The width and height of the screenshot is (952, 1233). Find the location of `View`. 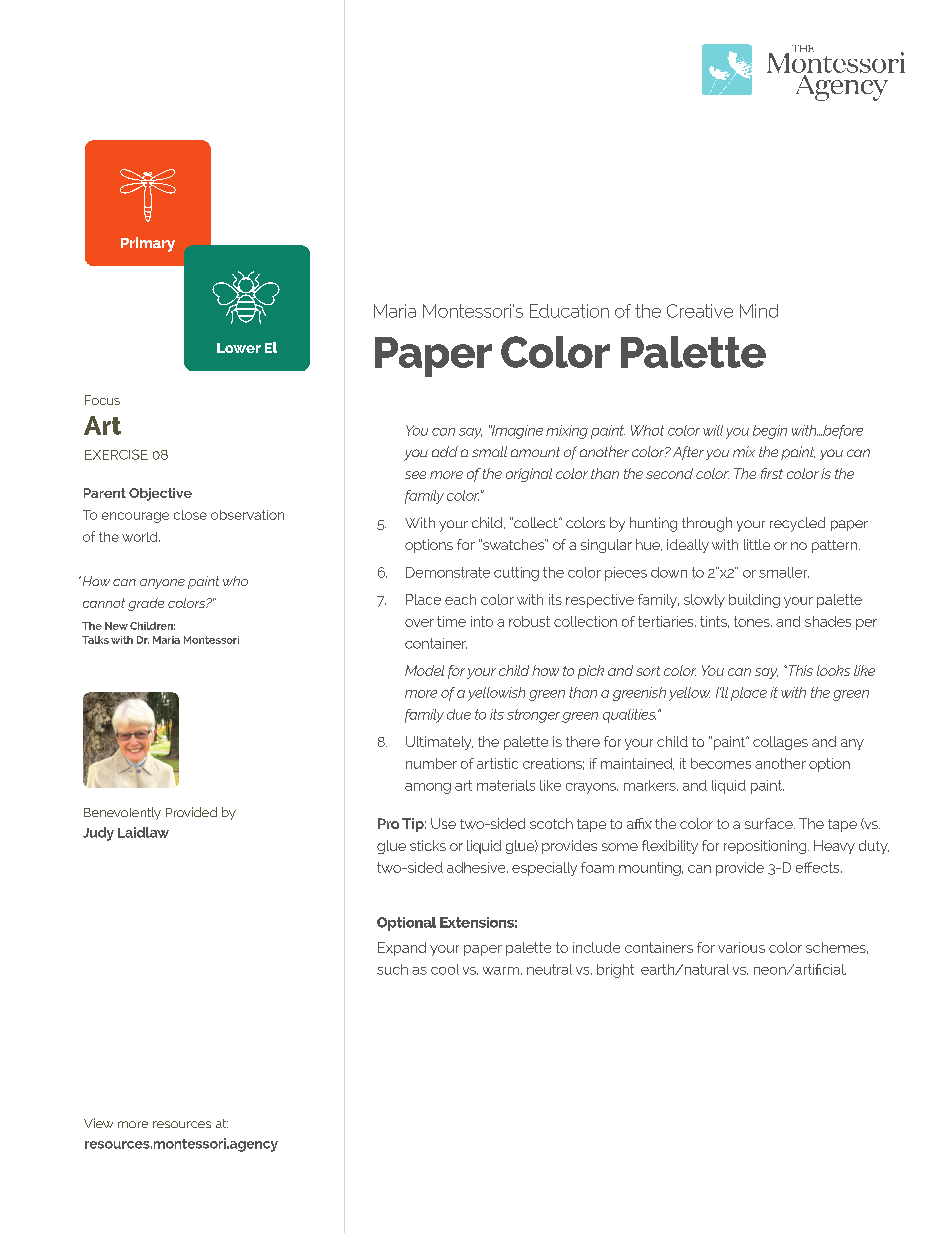

View is located at coordinates (98, 1123).
